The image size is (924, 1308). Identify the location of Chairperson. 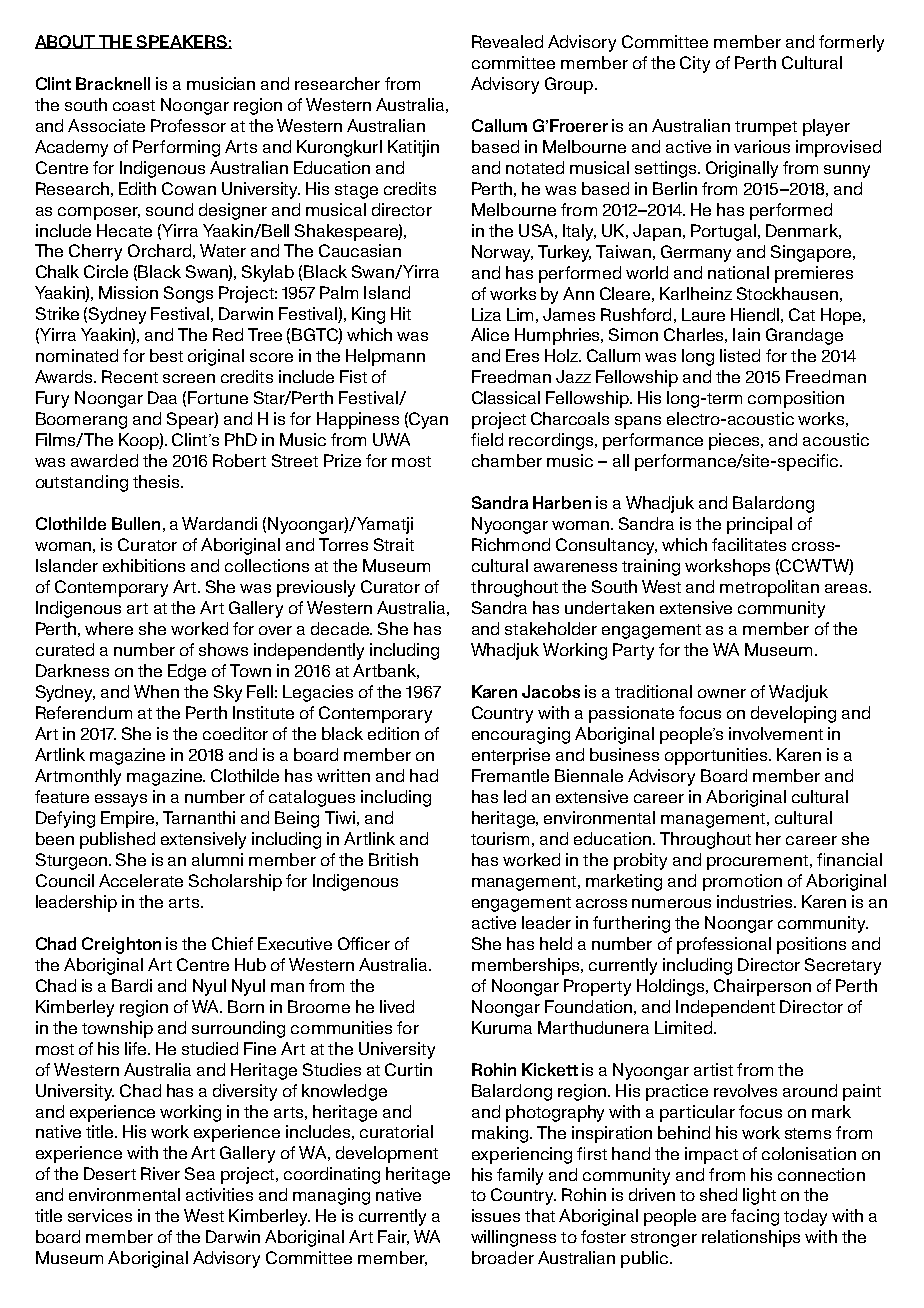
(762, 987).
